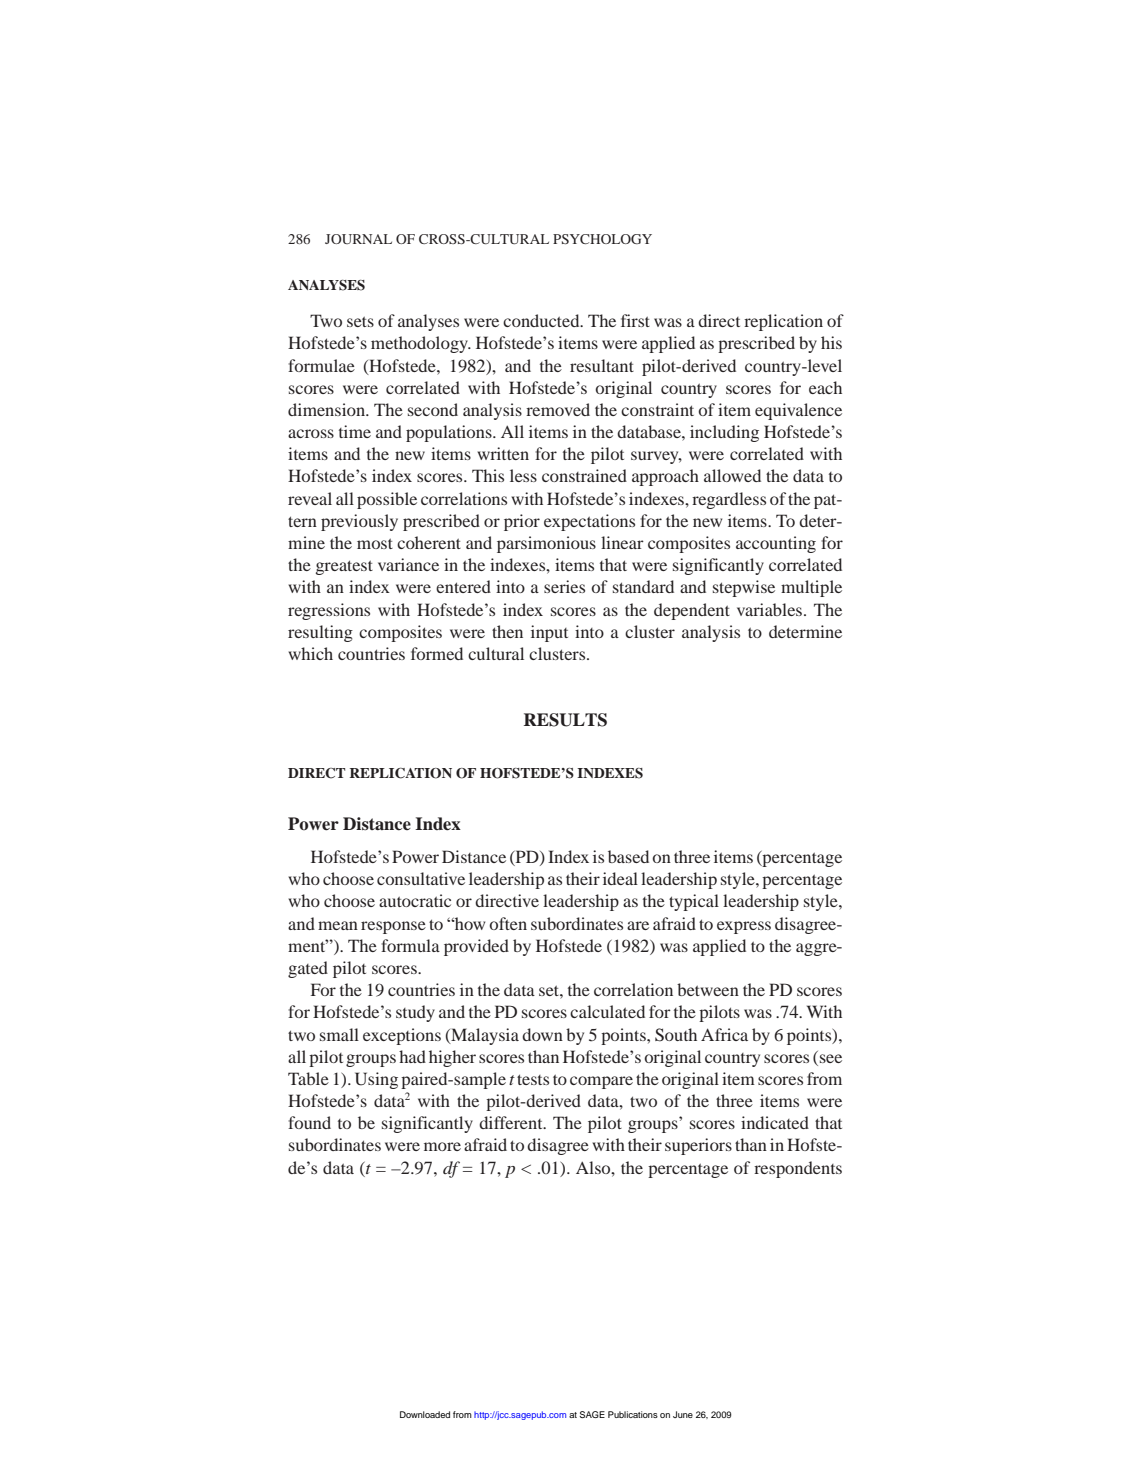 The width and height of the screenshot is (1131, 1464). What do you see at coordinates (358, 239) in the screenshot?
I see `JOURNAL` at bounding box center [358, 239].
